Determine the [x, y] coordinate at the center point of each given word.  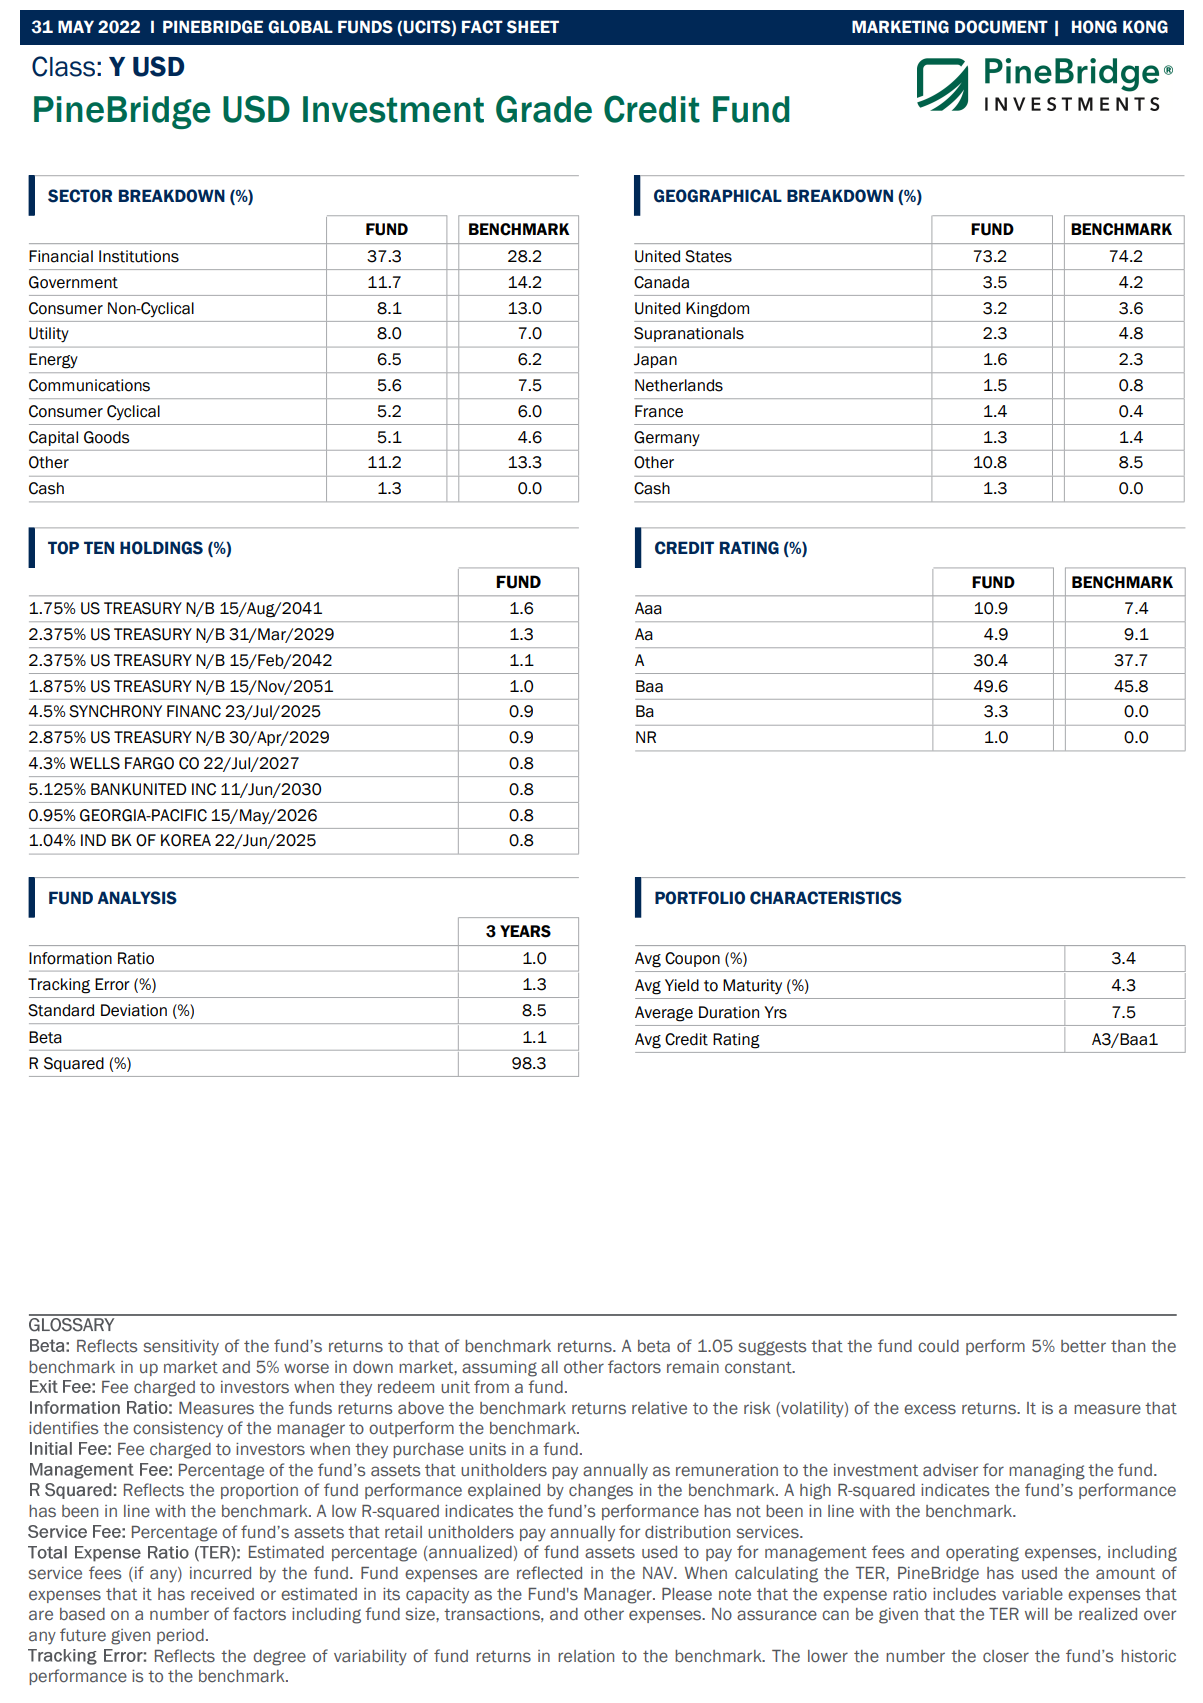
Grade [544, 109]
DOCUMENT [1001, 27]
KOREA [186, 840]
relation [586, 1656]
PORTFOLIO [700, 898]
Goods [107, 437]
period [180, 1636]
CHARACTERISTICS [826, 898]
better [1083, 1346]
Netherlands [679, 385]
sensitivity [181, 1348]
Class [63, 66]
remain [693, 1367]
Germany [667, 439]
